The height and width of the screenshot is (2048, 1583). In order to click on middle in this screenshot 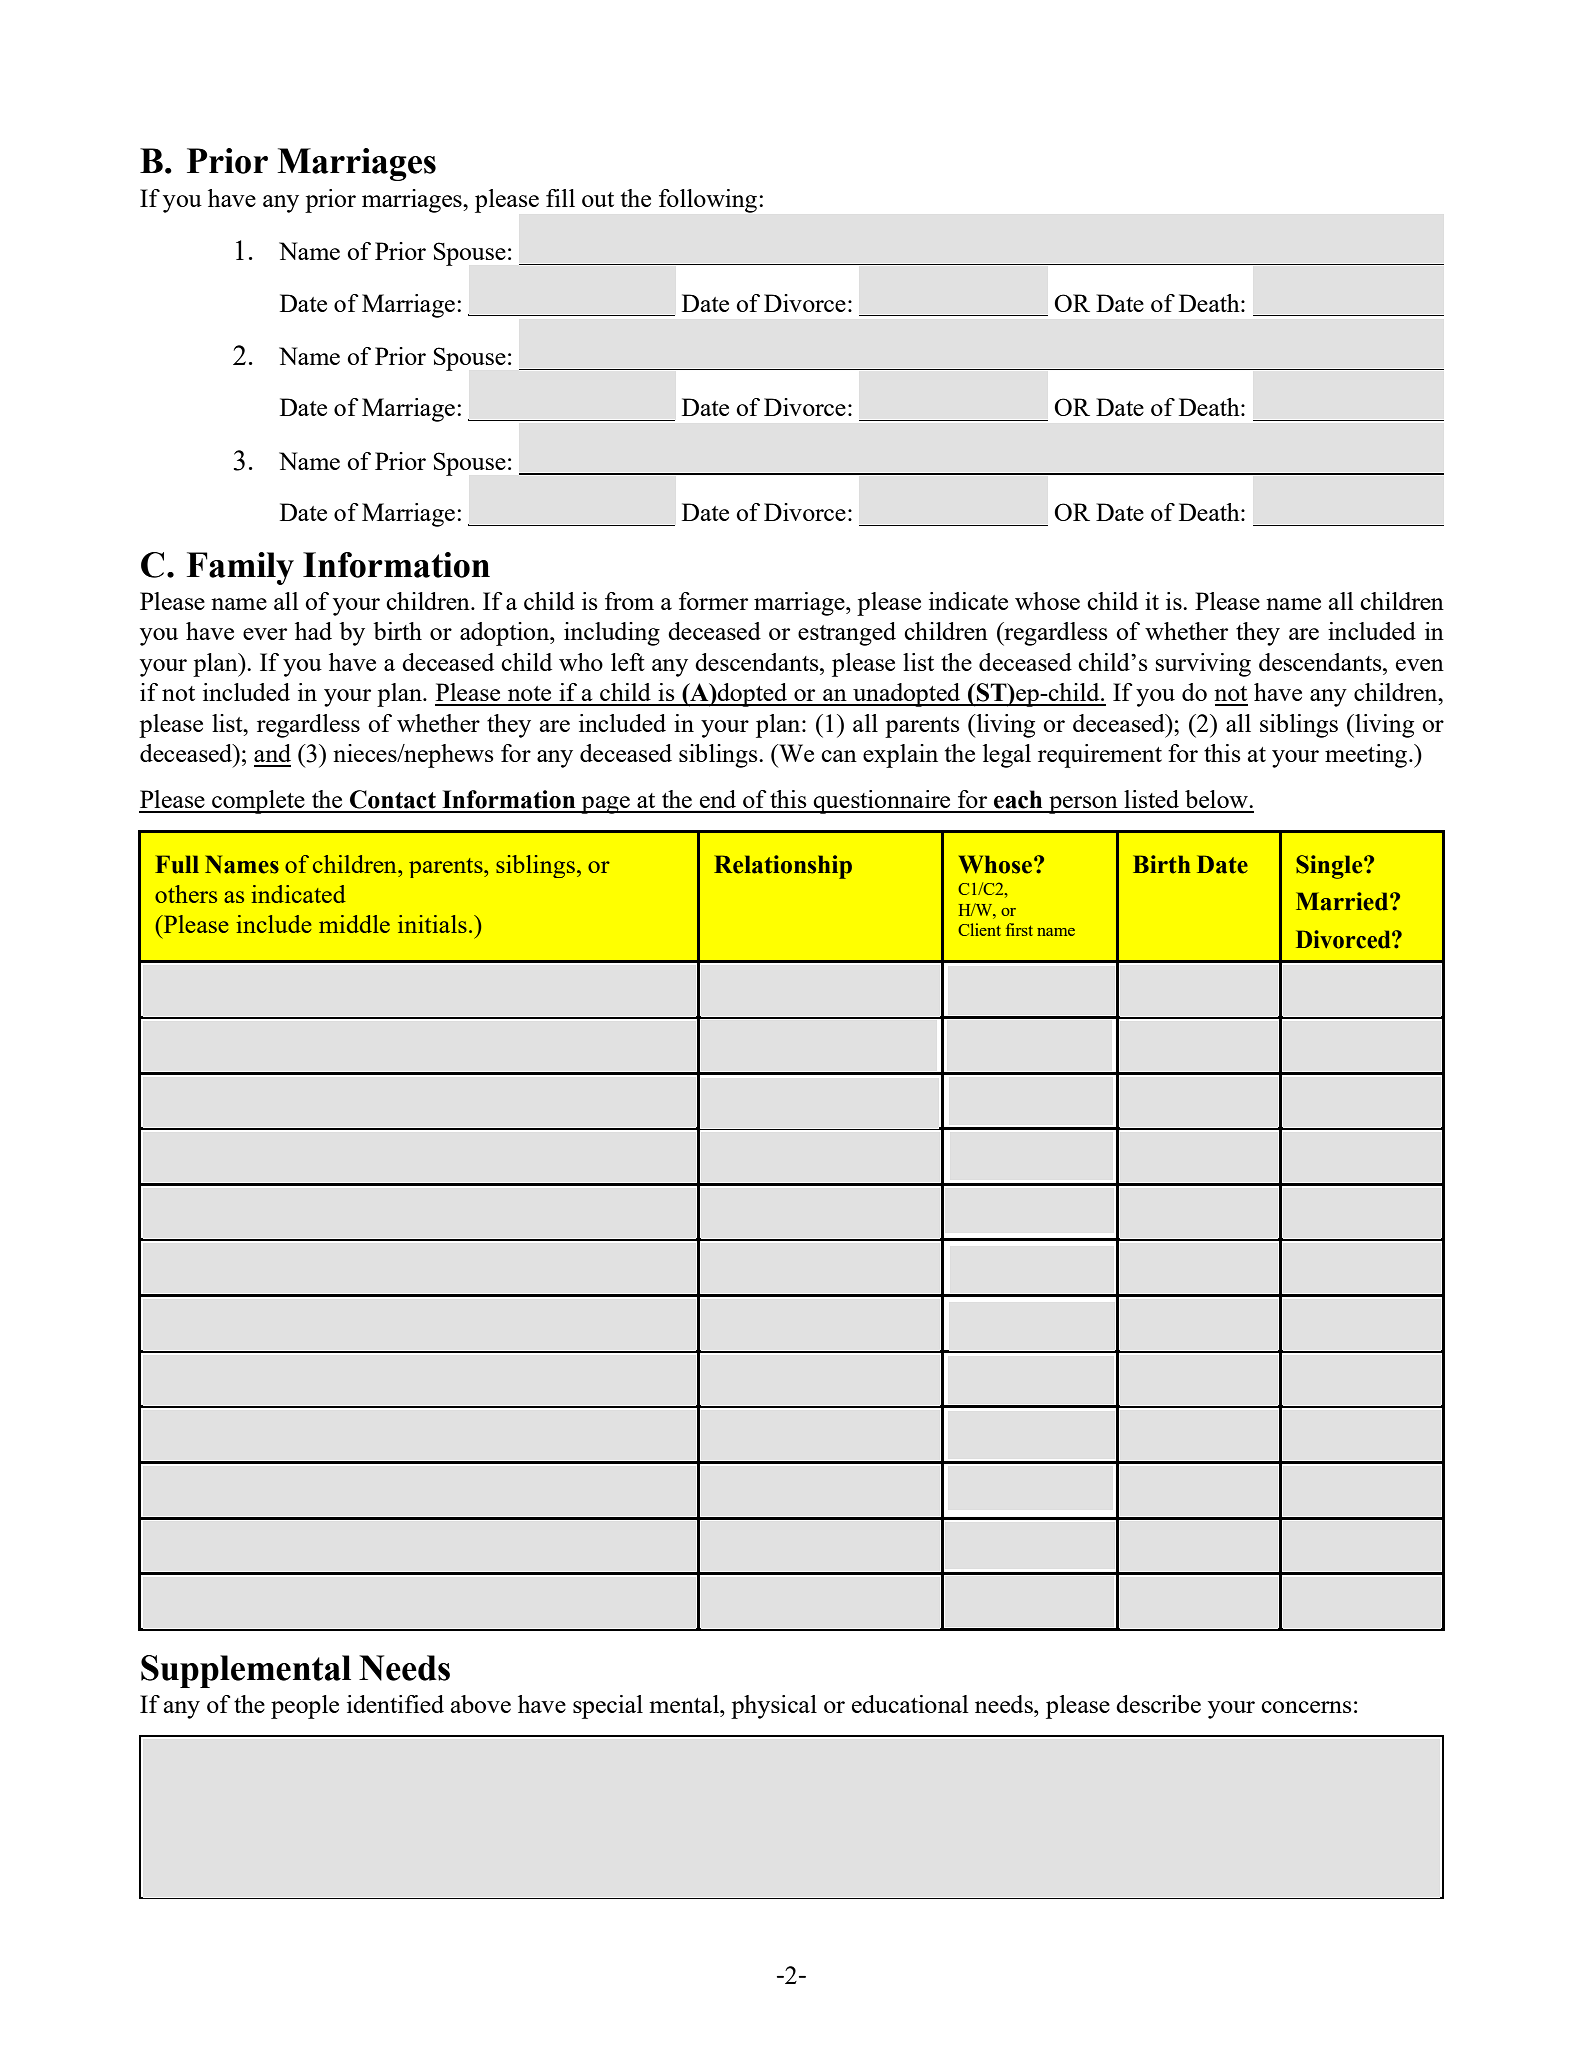, I will do `click(354, 924)`.
